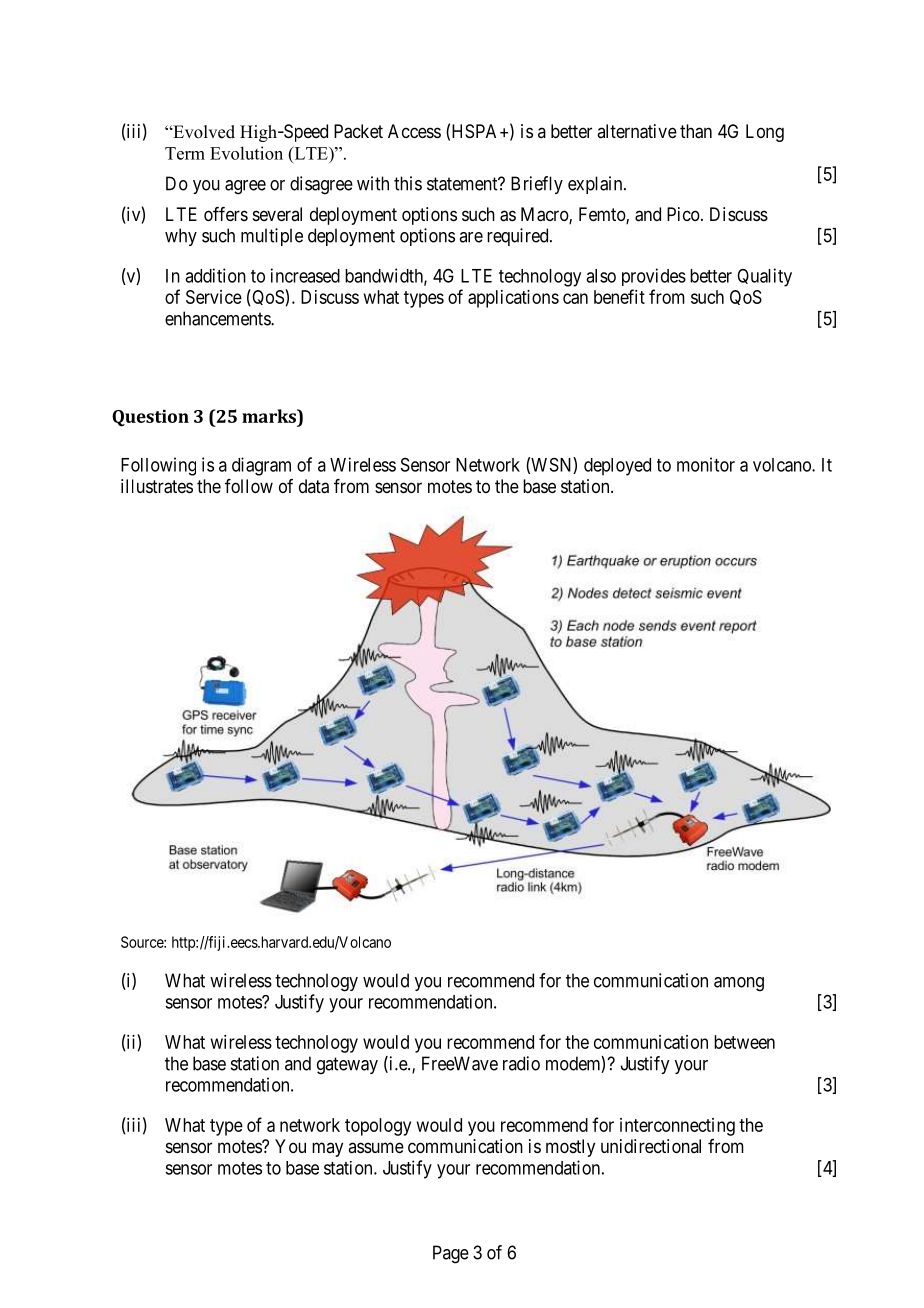  Describe the element at coordinates (696, 131) in the image. I see `than` at that location.
